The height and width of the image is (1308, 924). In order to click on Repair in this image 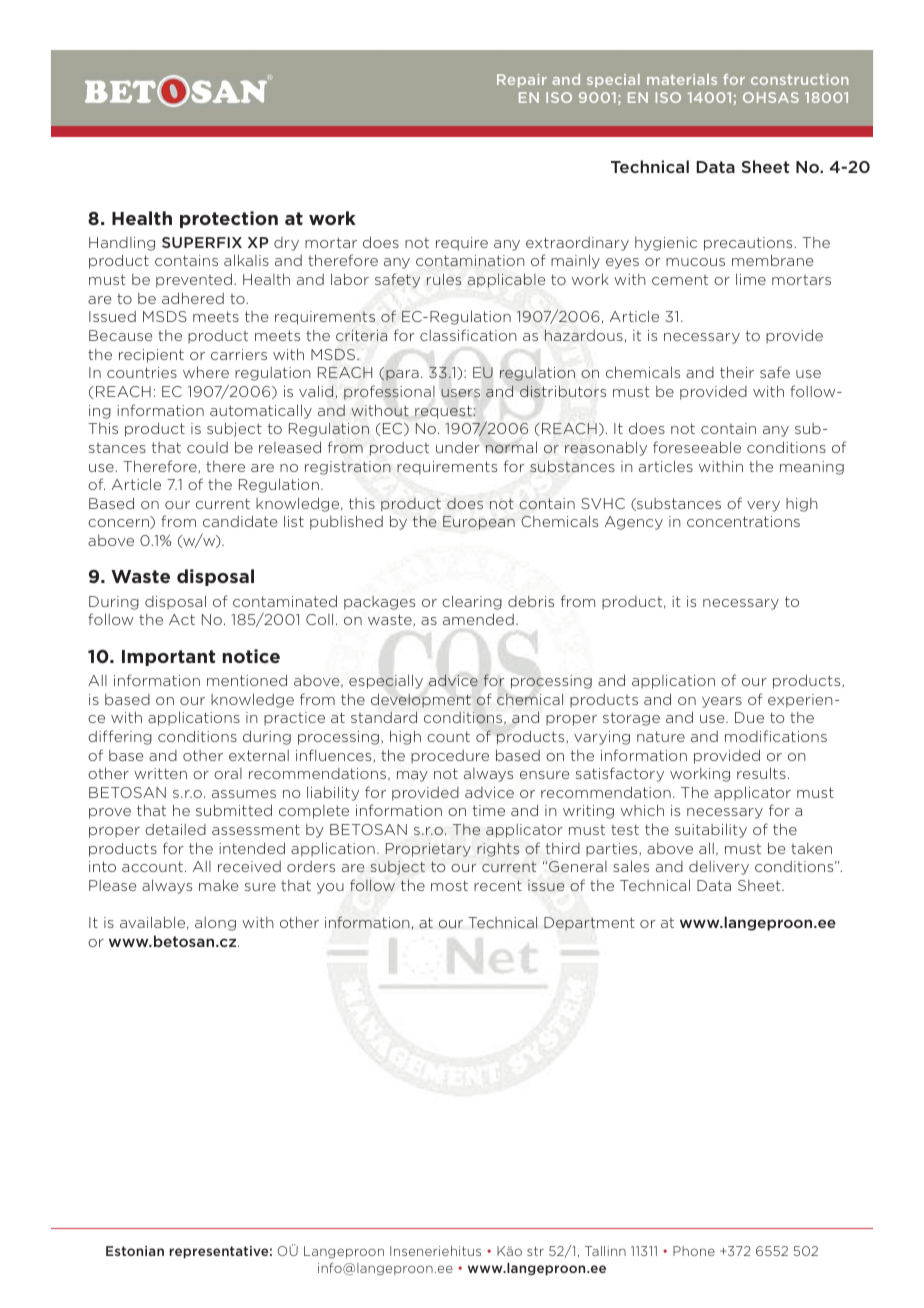, I will do `click(522, 80)`.
